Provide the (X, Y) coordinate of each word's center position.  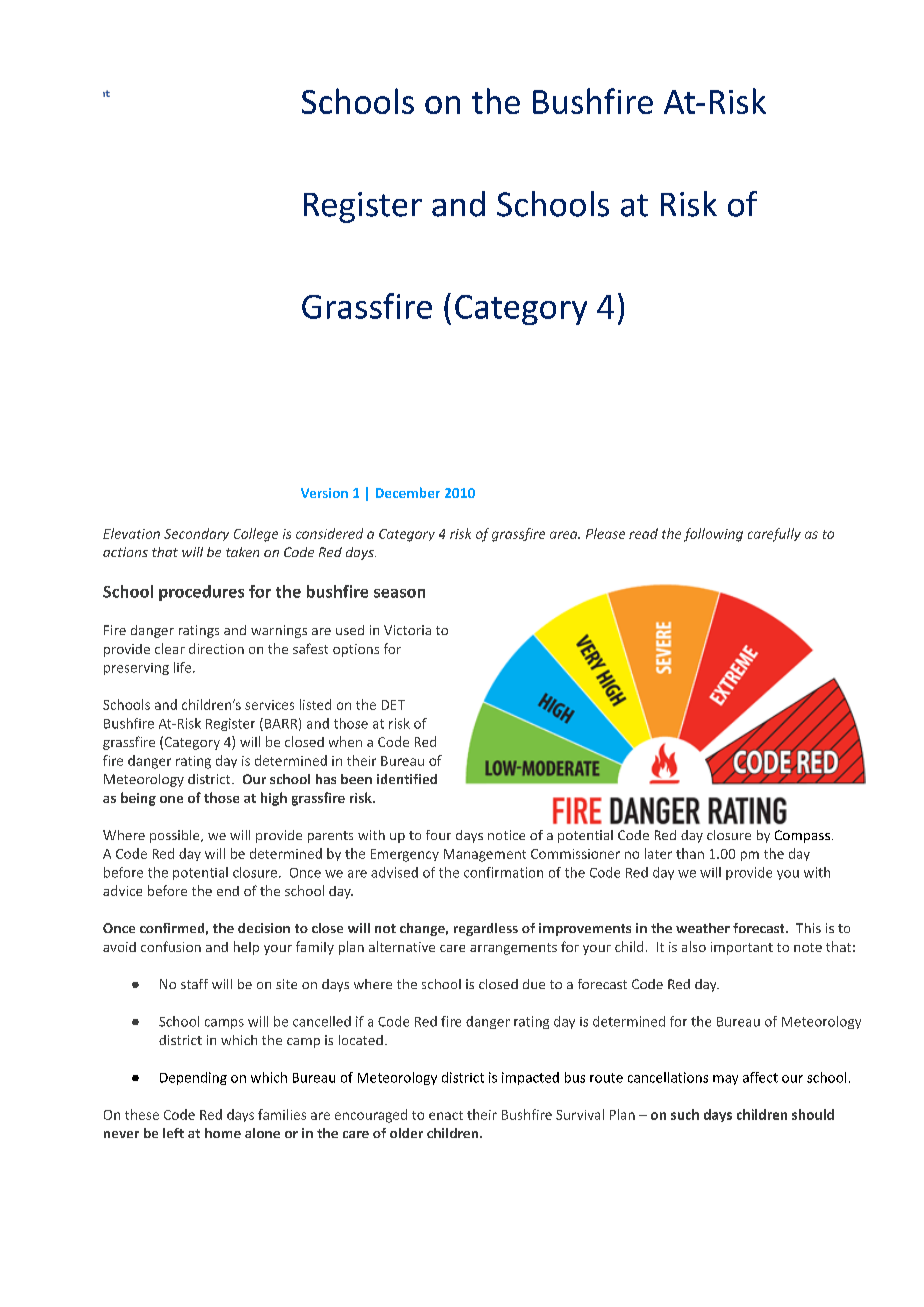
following (713, 535)
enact (446, 1115)
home (223, 1133)
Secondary (196, 534)
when (345, 741)
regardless (486, 929)
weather (703, 928)
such (685, 1114)
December (408, 492)
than (690, 853)
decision (264, 928)
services (269, 705)
